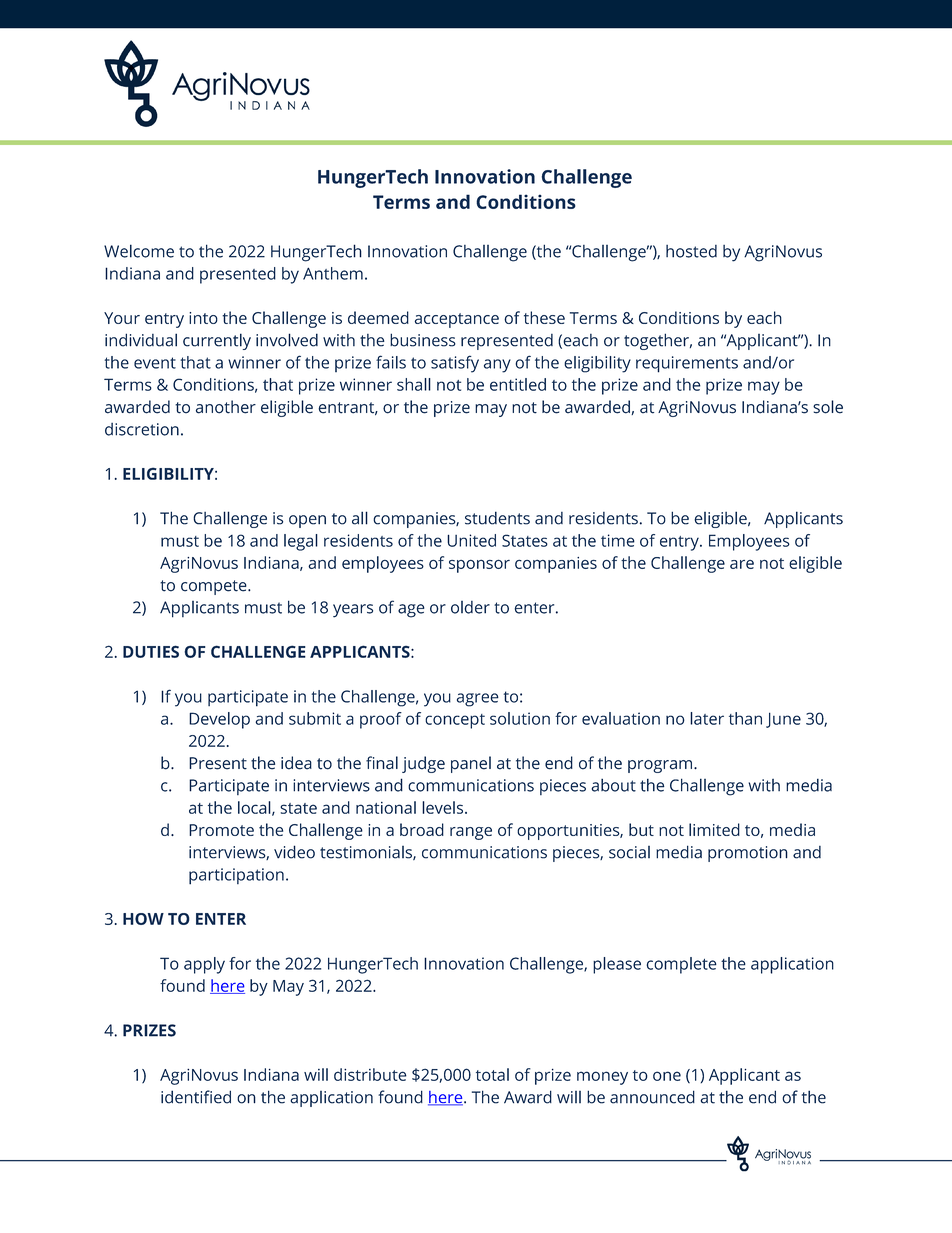  What do you see at coordinates (151, 651) in the screenshot?
I see `DUTIES` at bounding box center [151, 651].
